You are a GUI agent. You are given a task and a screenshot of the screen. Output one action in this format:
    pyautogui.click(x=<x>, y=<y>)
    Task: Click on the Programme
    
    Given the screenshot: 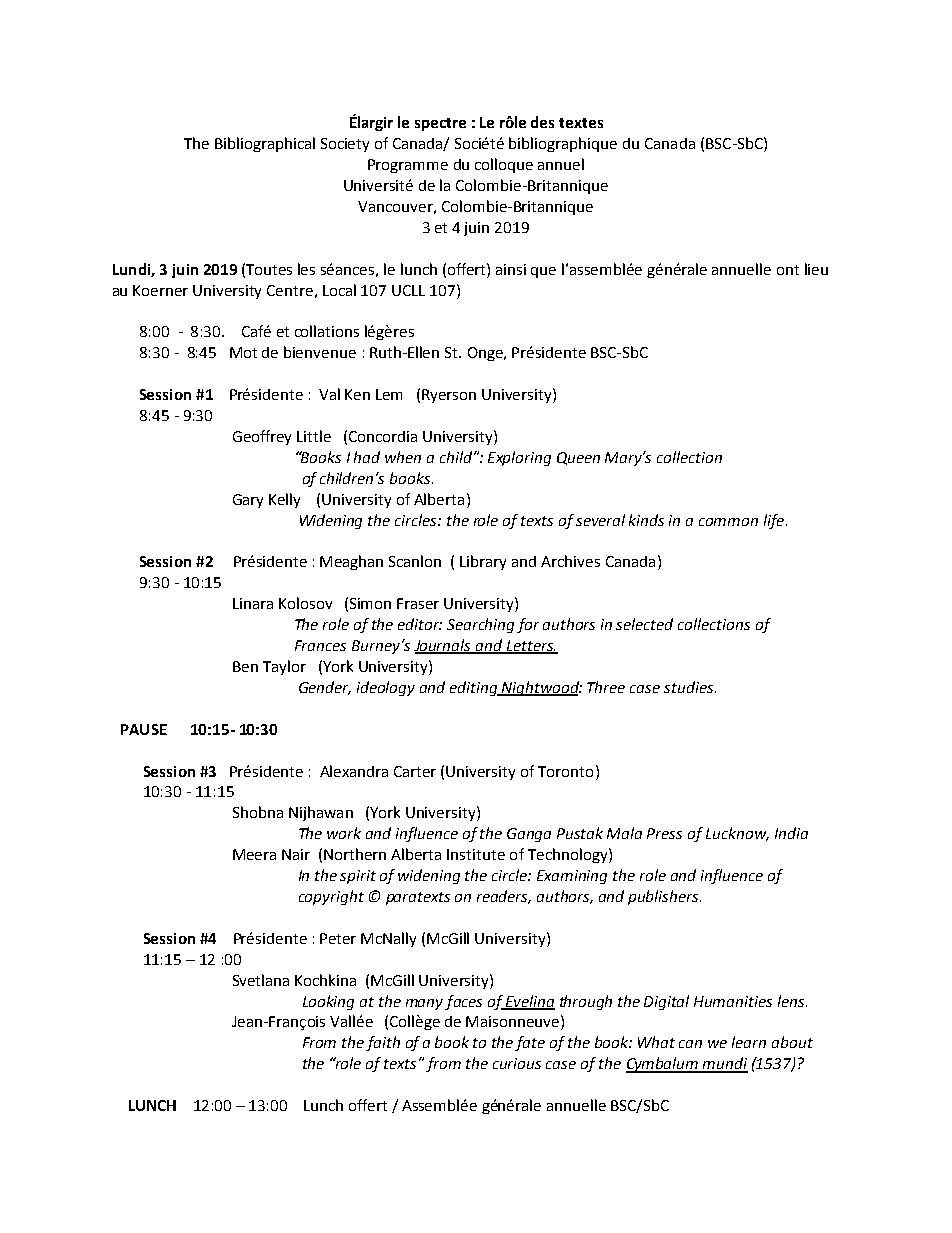 What is the action you would take?
    pyautogui.click(x=408, y=166)
